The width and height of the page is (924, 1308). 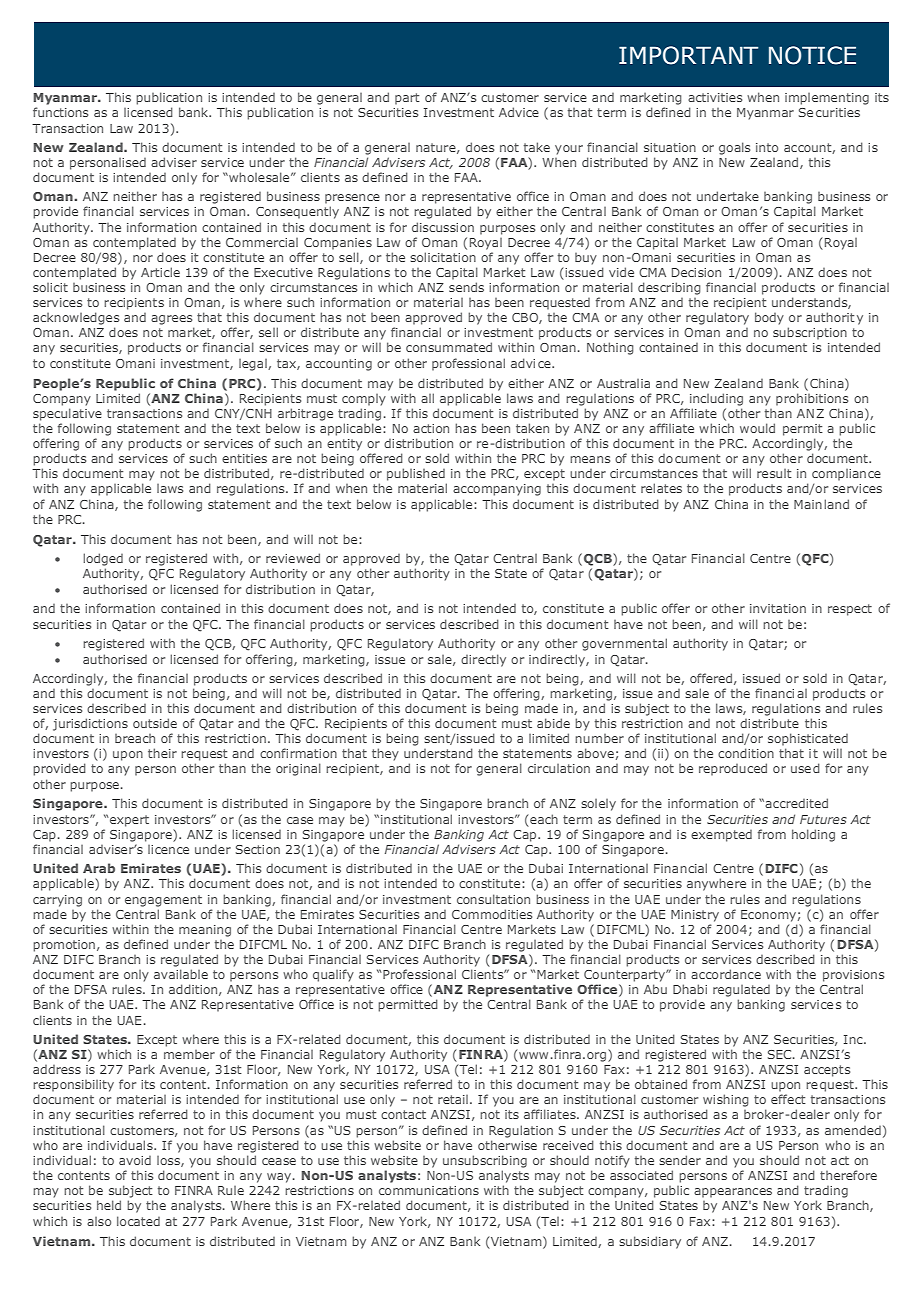 I want to click on activities, so click(x=715, y=97).
